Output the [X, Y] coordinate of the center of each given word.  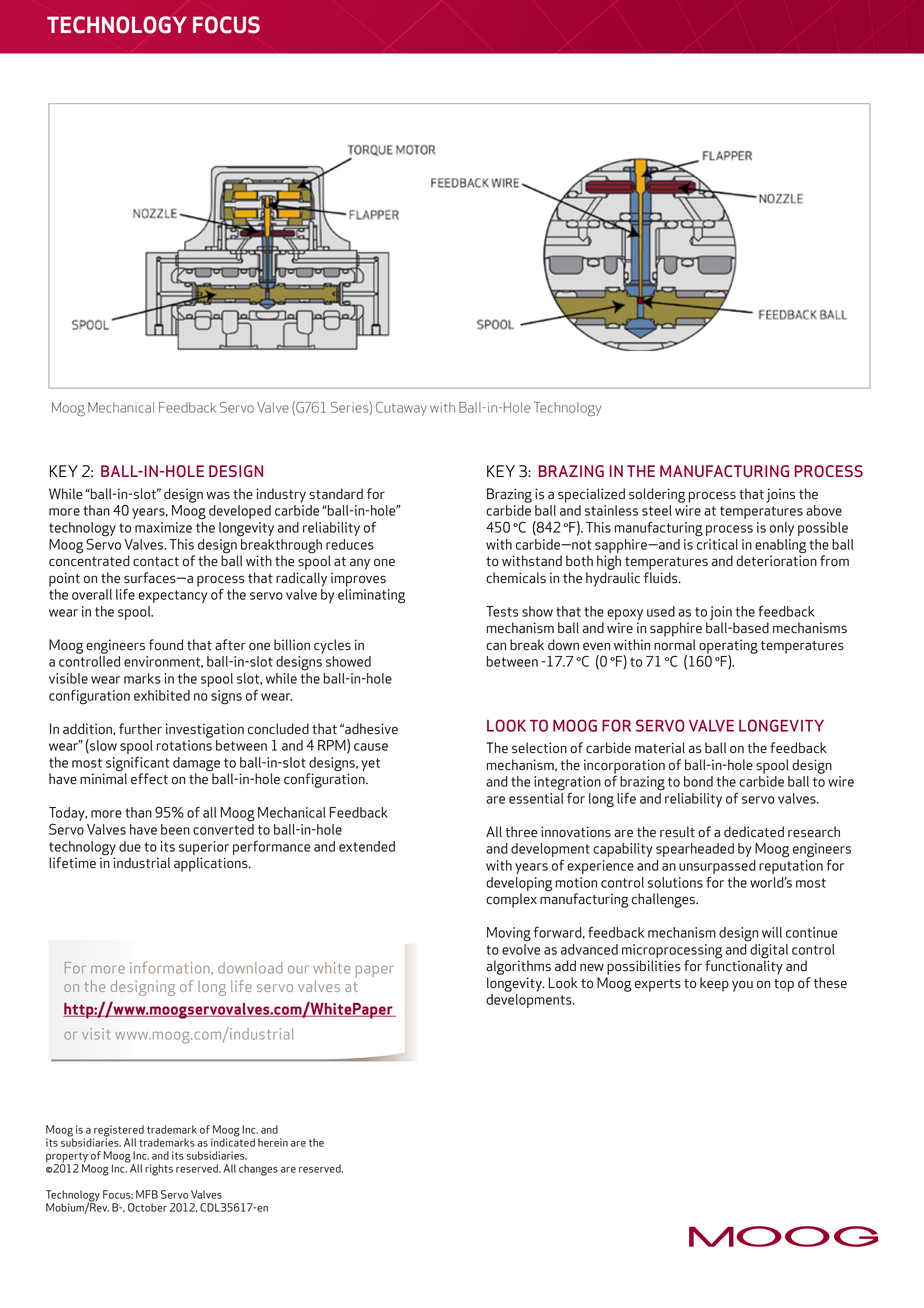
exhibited [162, 695]
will [772, 932]
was [218, 495]
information [170, 968]
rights [159, 1170]
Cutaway [401, 409]
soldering [657, 495]
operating [728, 647]
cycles [332, 646]
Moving [509, 934]
